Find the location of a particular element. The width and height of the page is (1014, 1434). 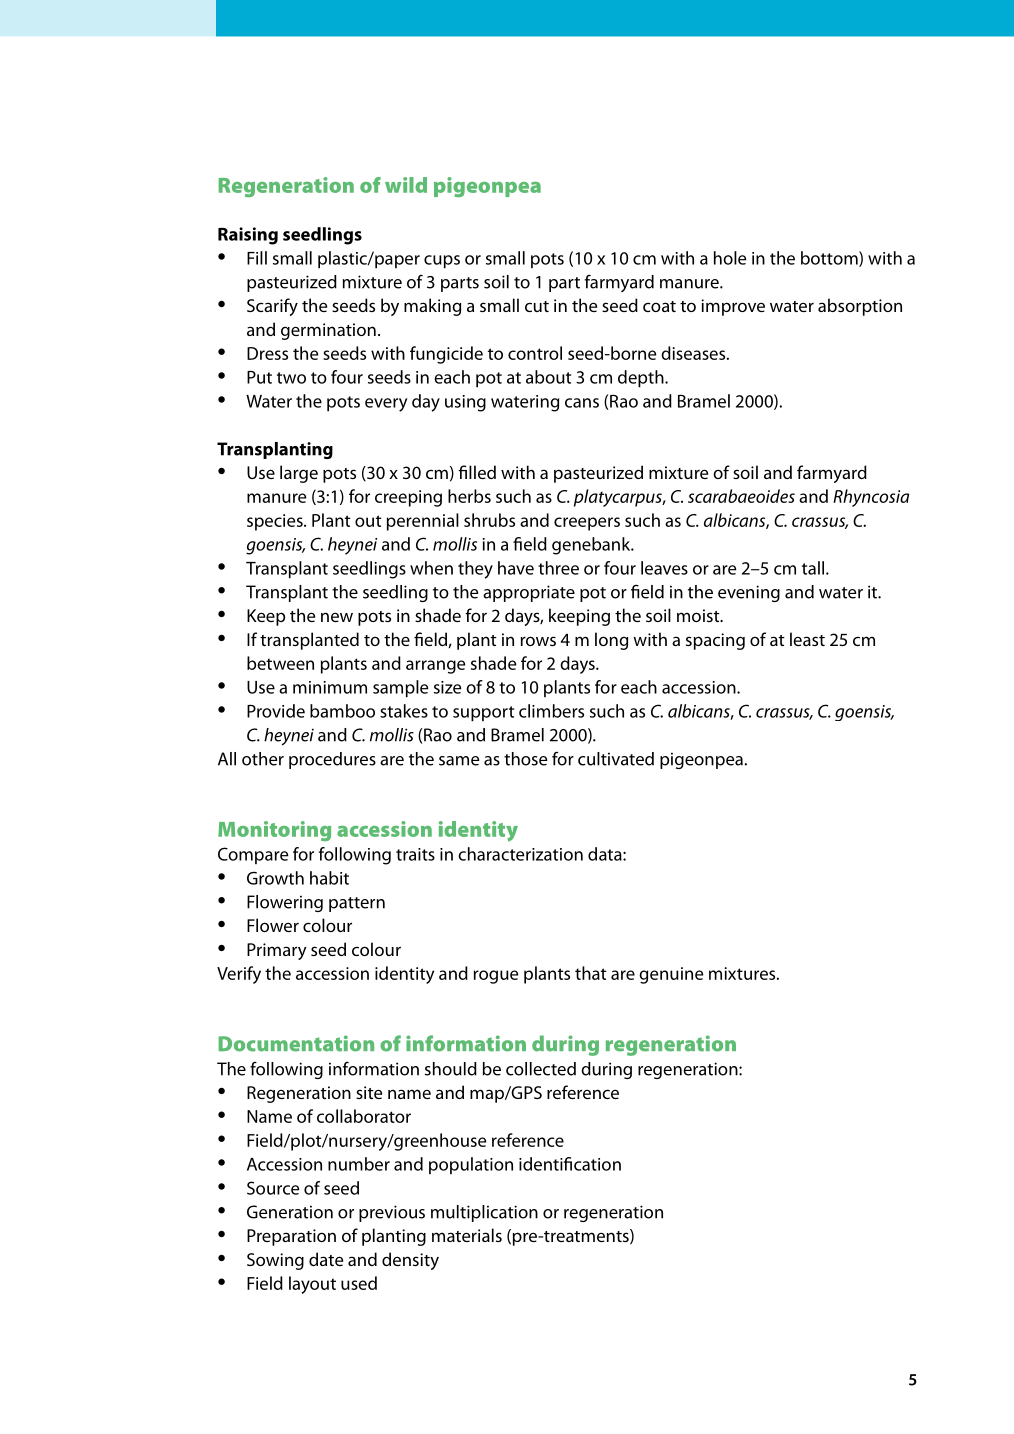

date is located at coordinates (326, 1259).
